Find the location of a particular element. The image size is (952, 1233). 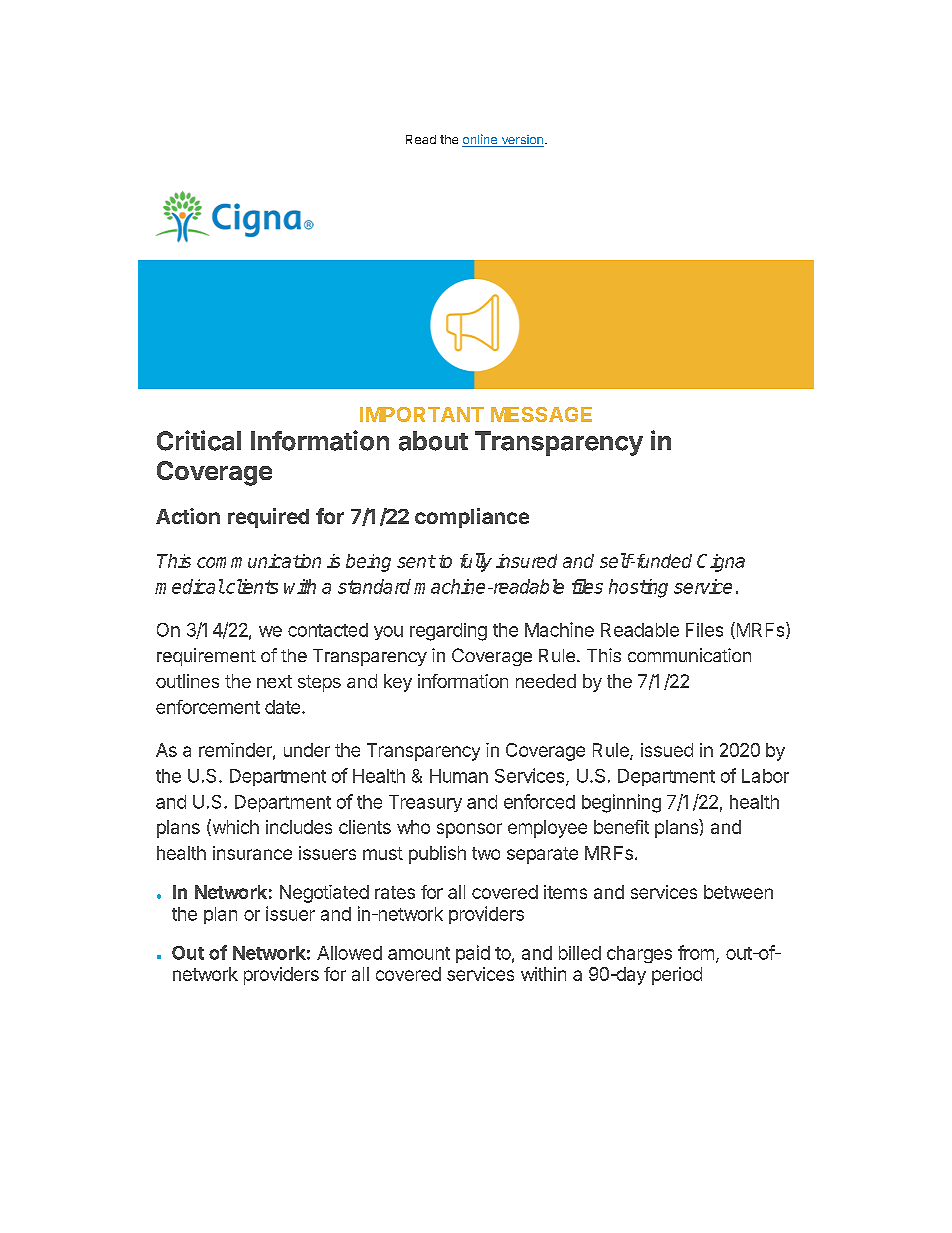

about is located at coordinates (433, 441).
